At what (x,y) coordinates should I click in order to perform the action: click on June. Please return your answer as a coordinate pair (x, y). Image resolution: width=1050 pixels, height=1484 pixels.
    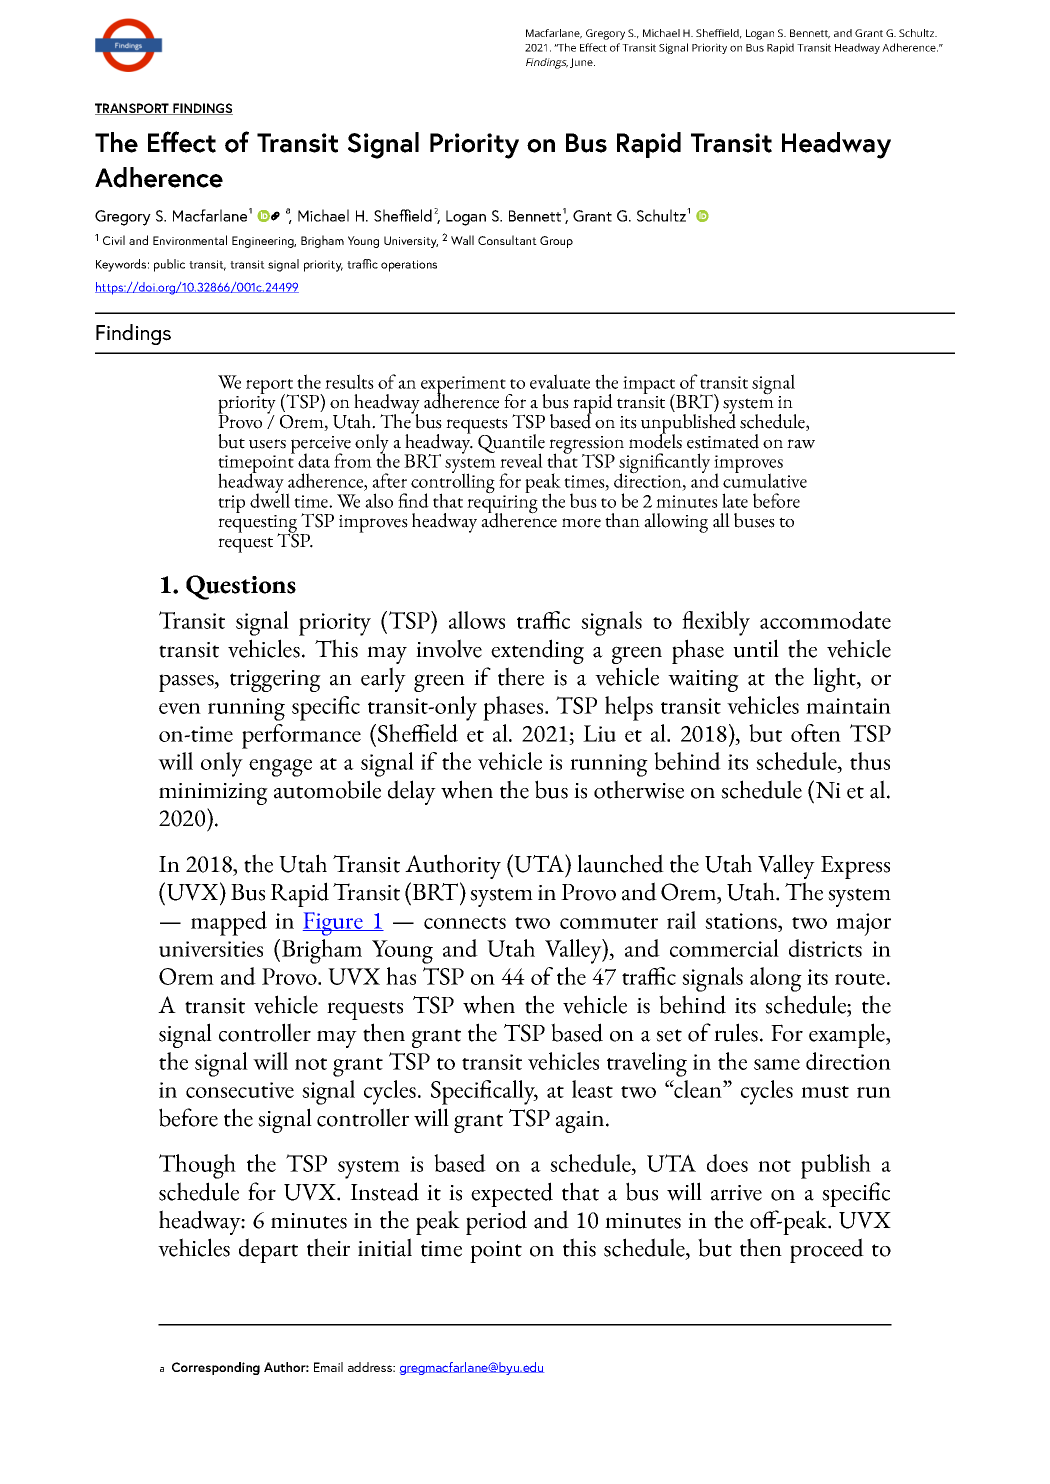
    Looking at the image, I should click on (582, 63).
